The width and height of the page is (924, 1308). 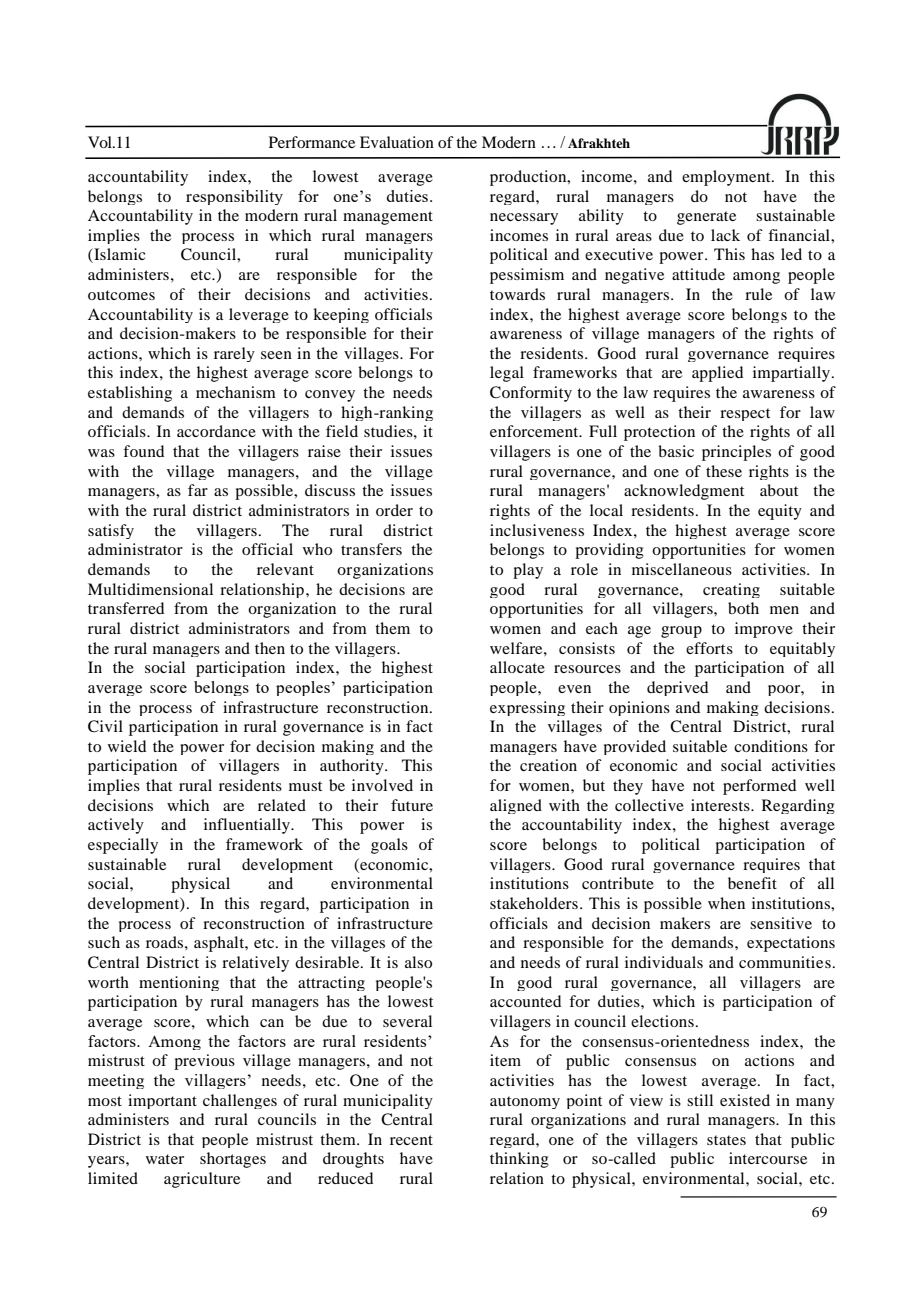 What do you see at coordinates (165, 1159) in the page?
I see `water` at bounding box center [165, 1159].
